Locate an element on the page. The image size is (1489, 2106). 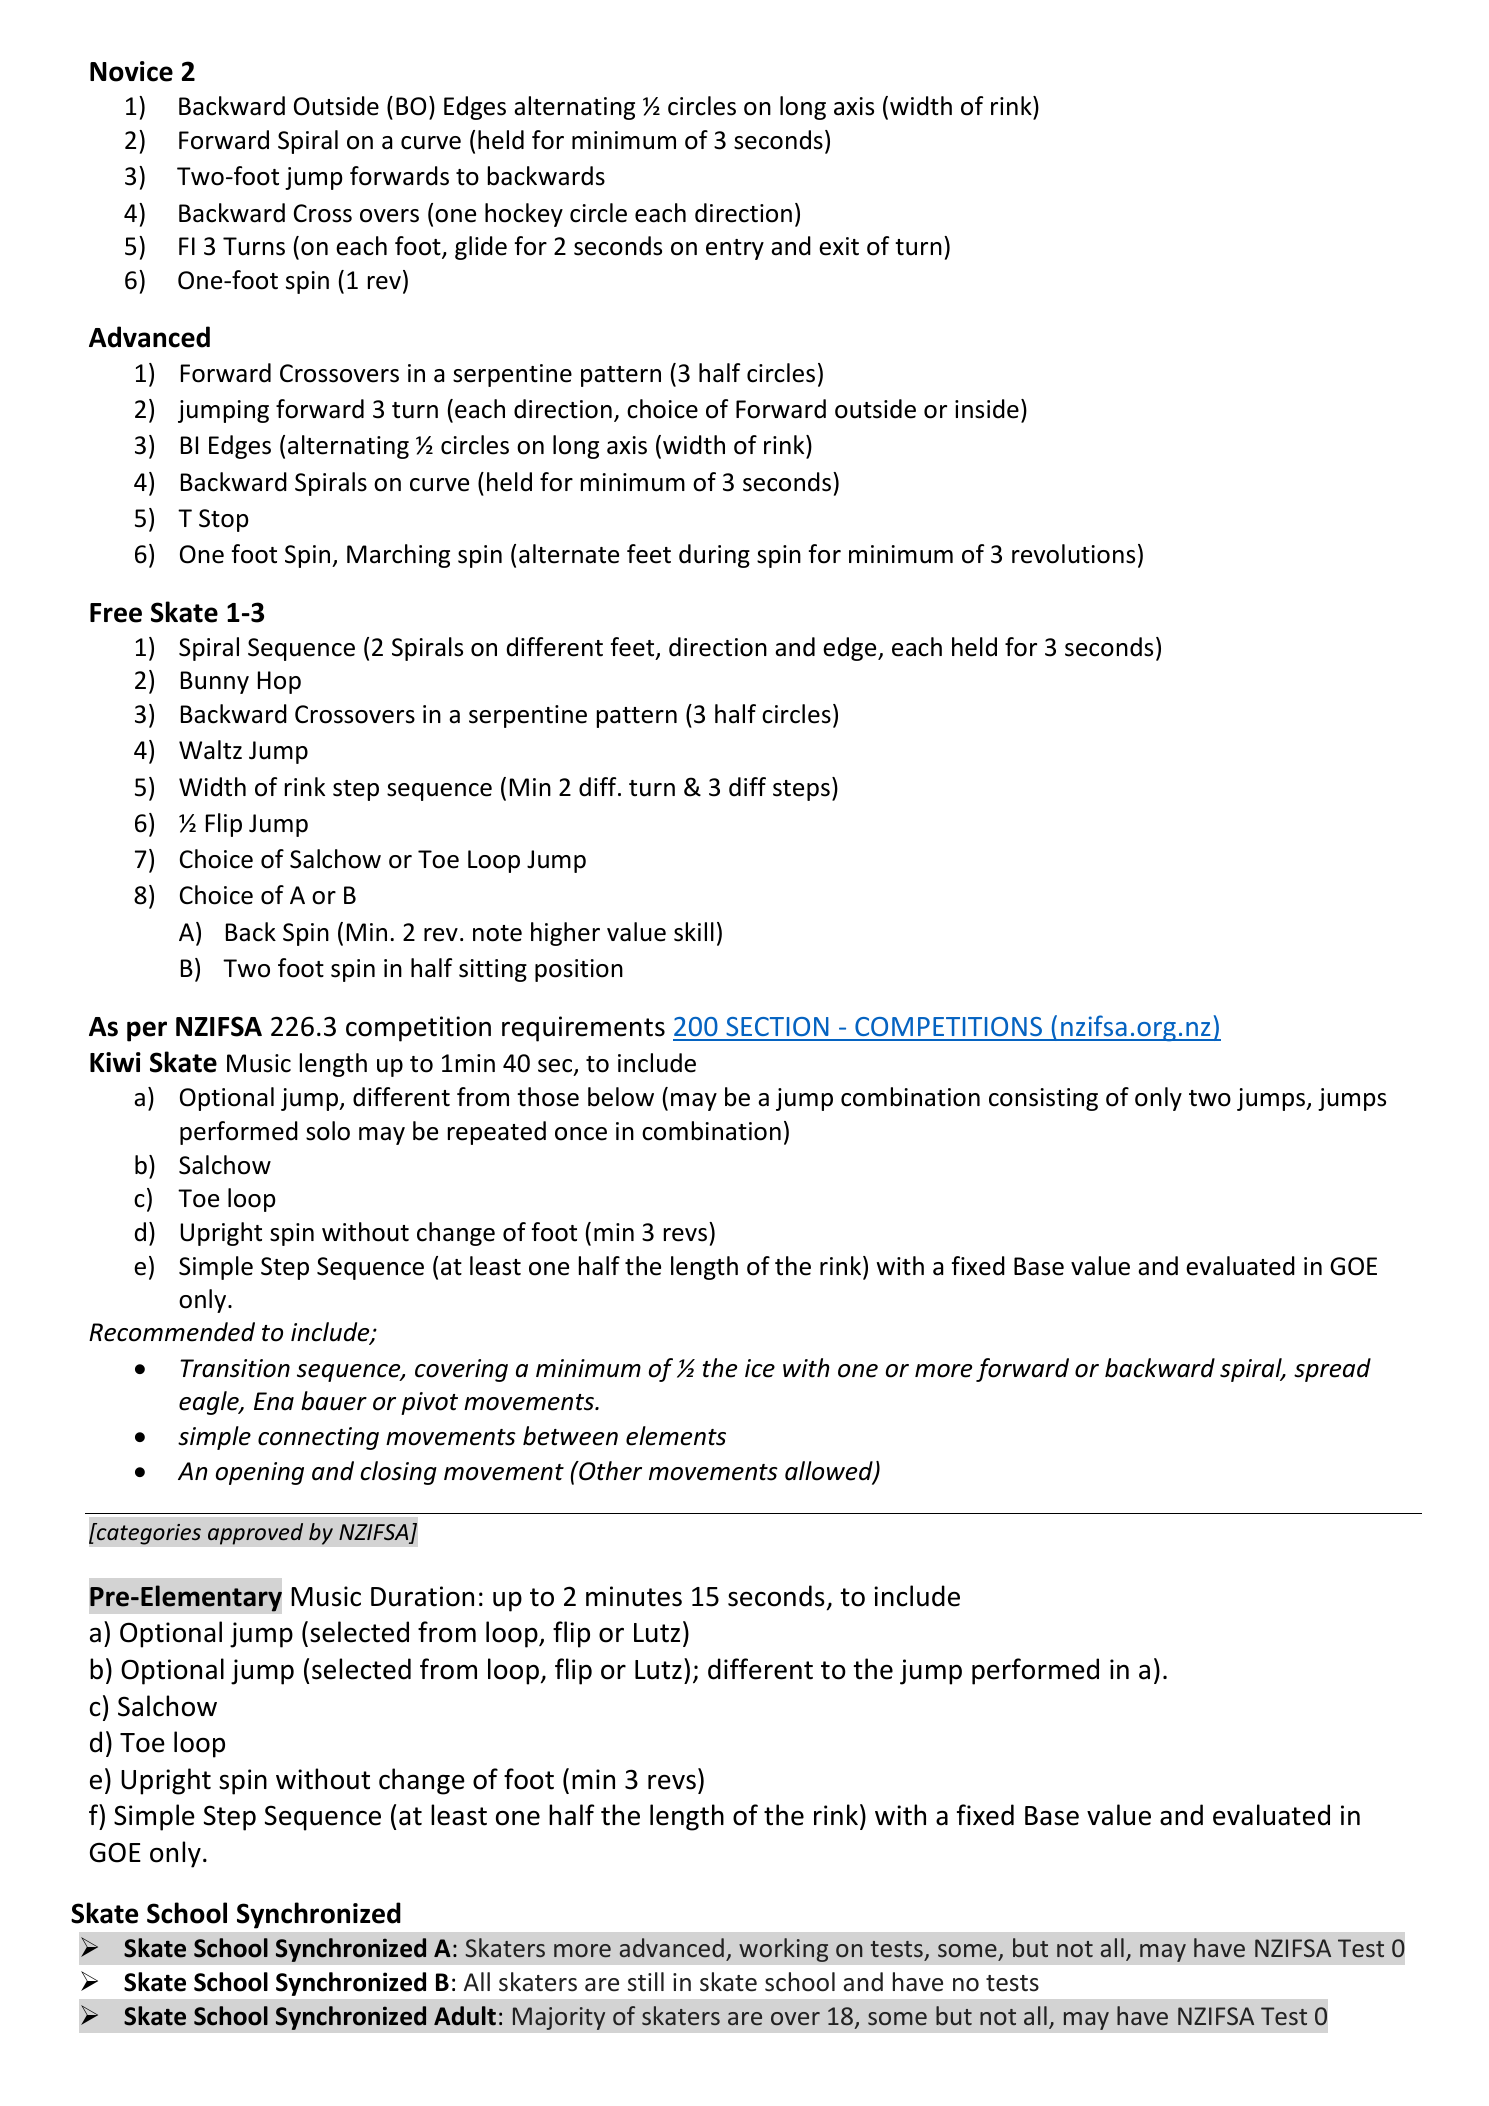
elements is located at coordinates (676, 1436).
